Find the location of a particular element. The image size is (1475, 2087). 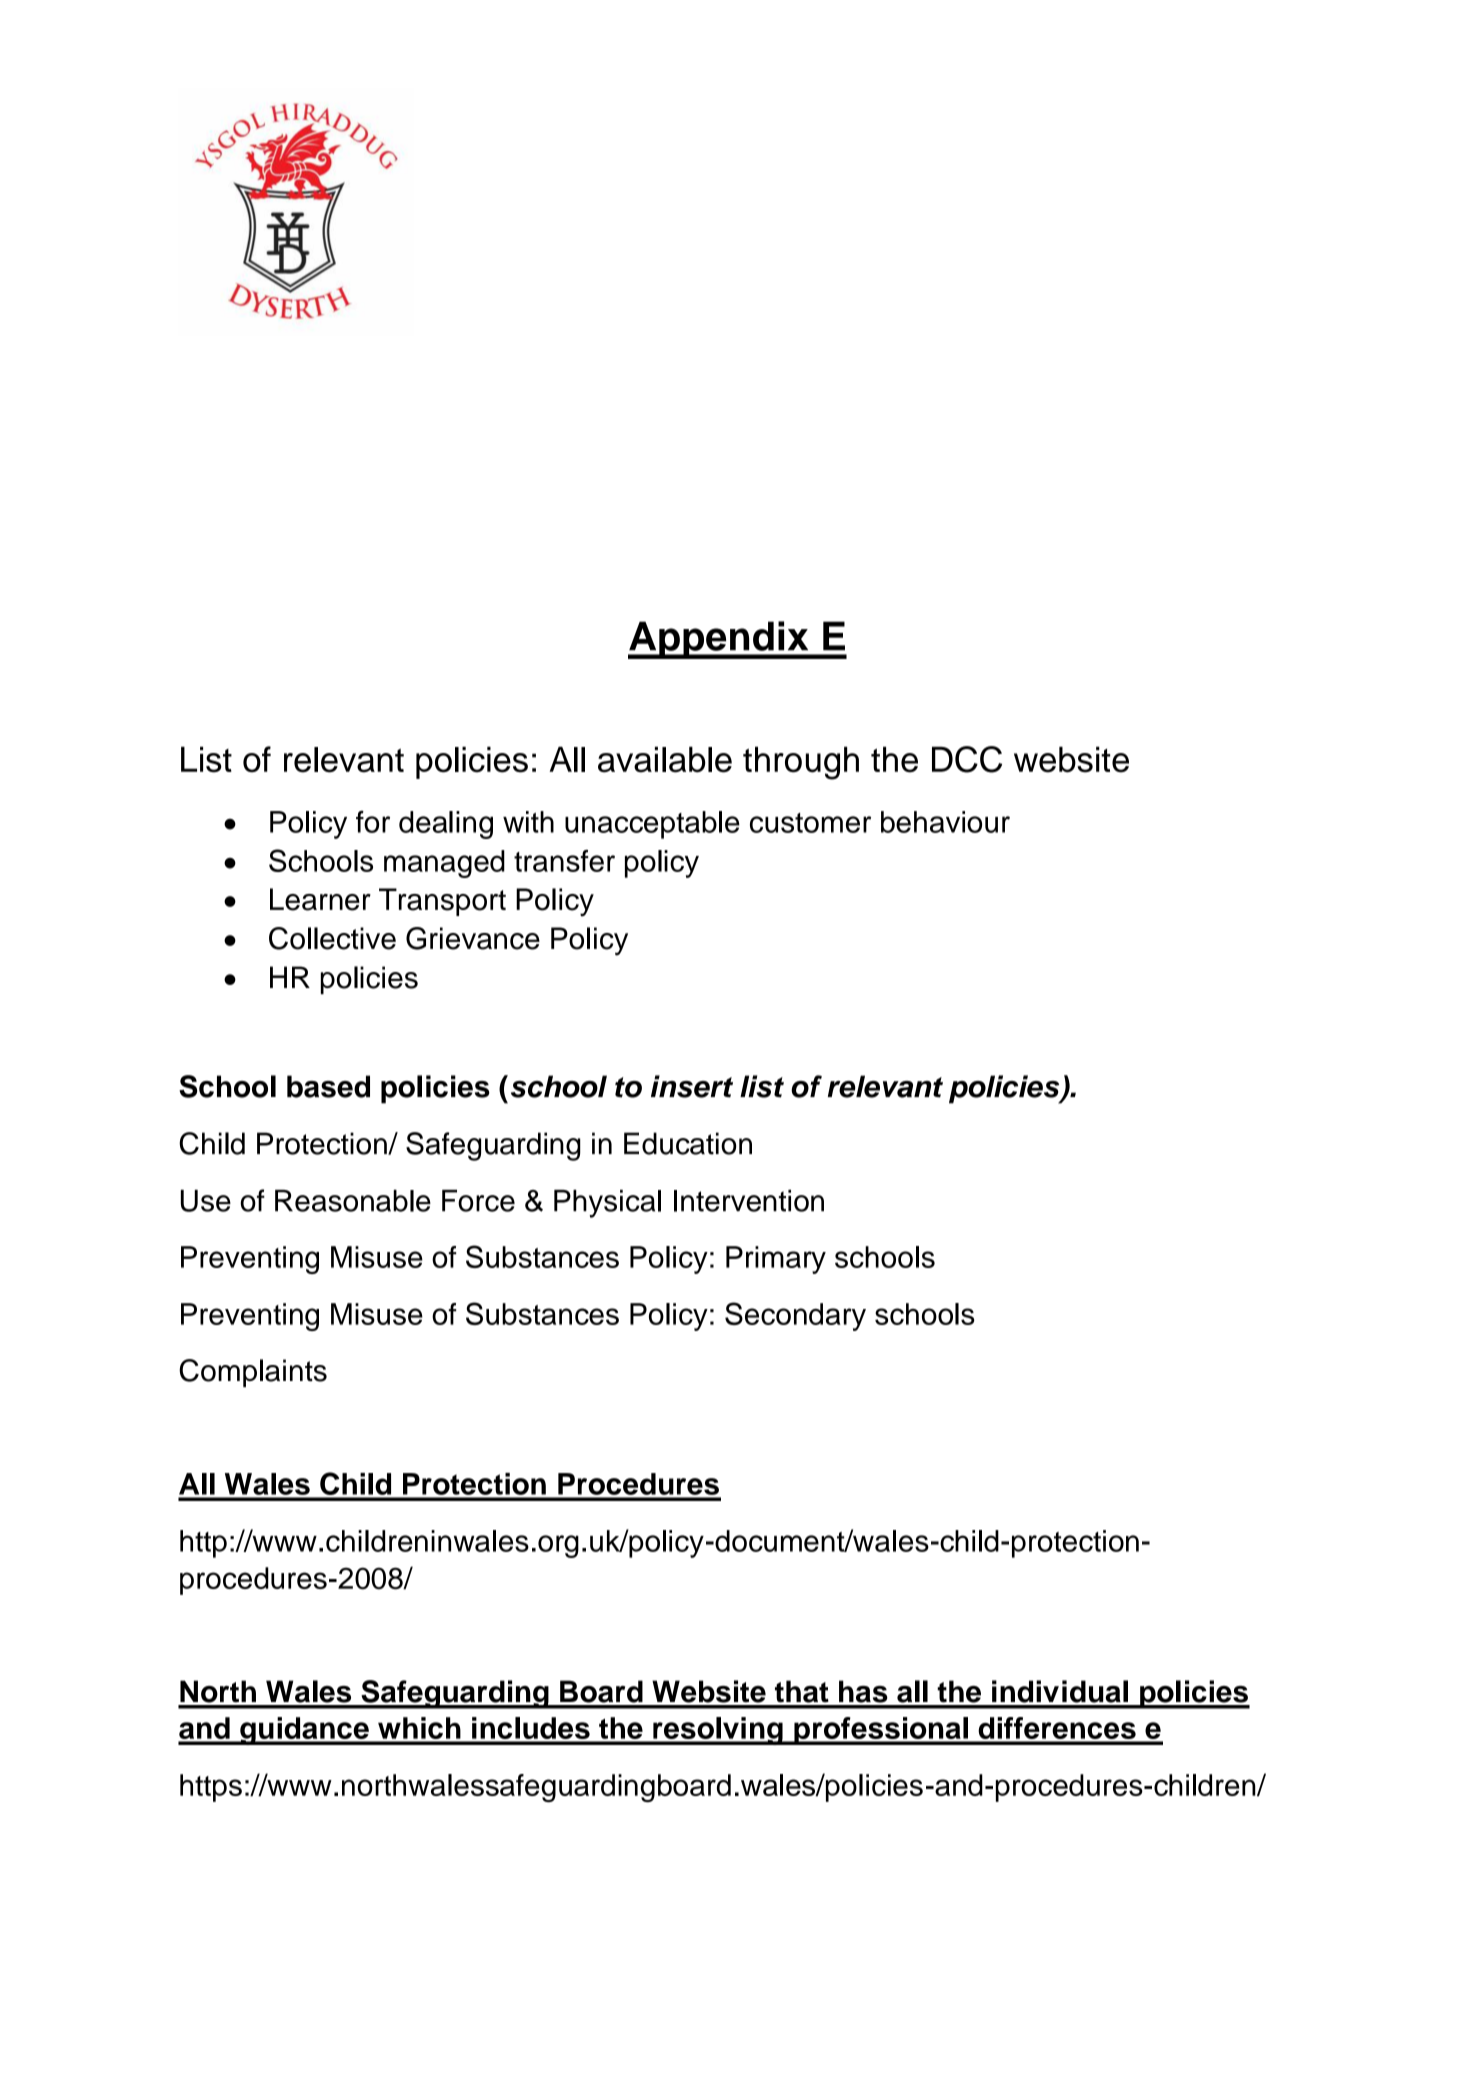

guidance is located at coordinates (304, 1731).
